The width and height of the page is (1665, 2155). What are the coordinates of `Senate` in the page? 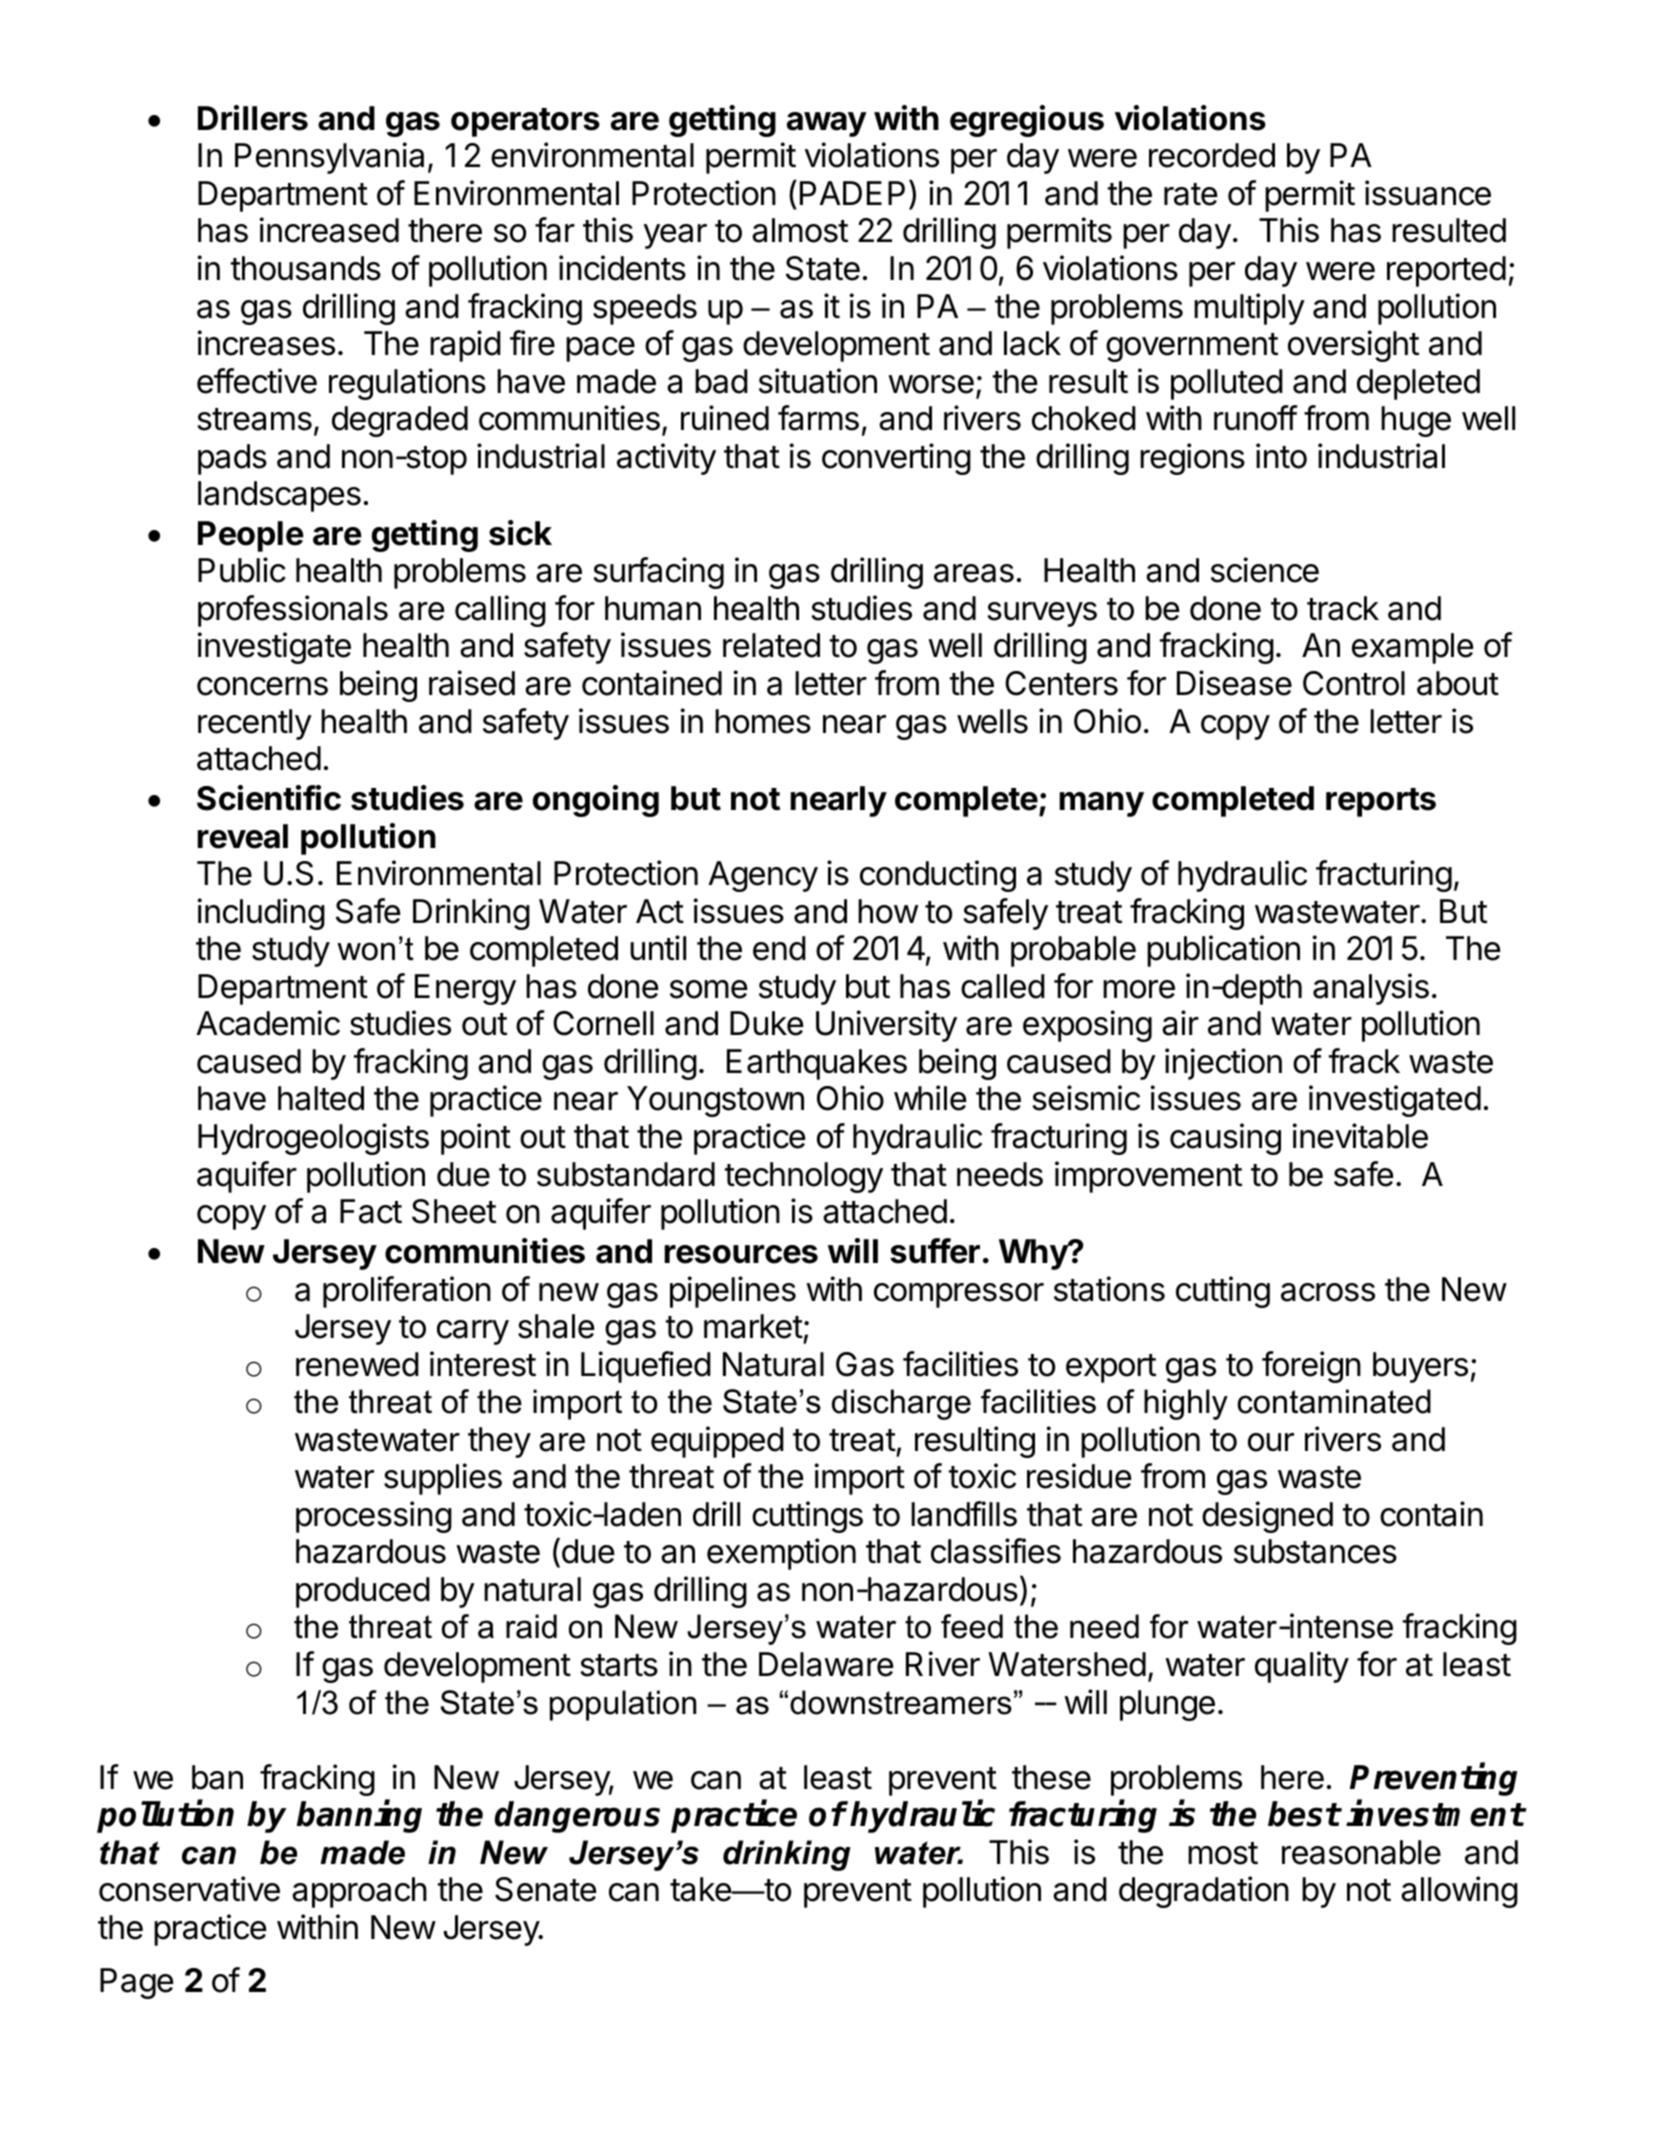 It's located at (545, 1889).
